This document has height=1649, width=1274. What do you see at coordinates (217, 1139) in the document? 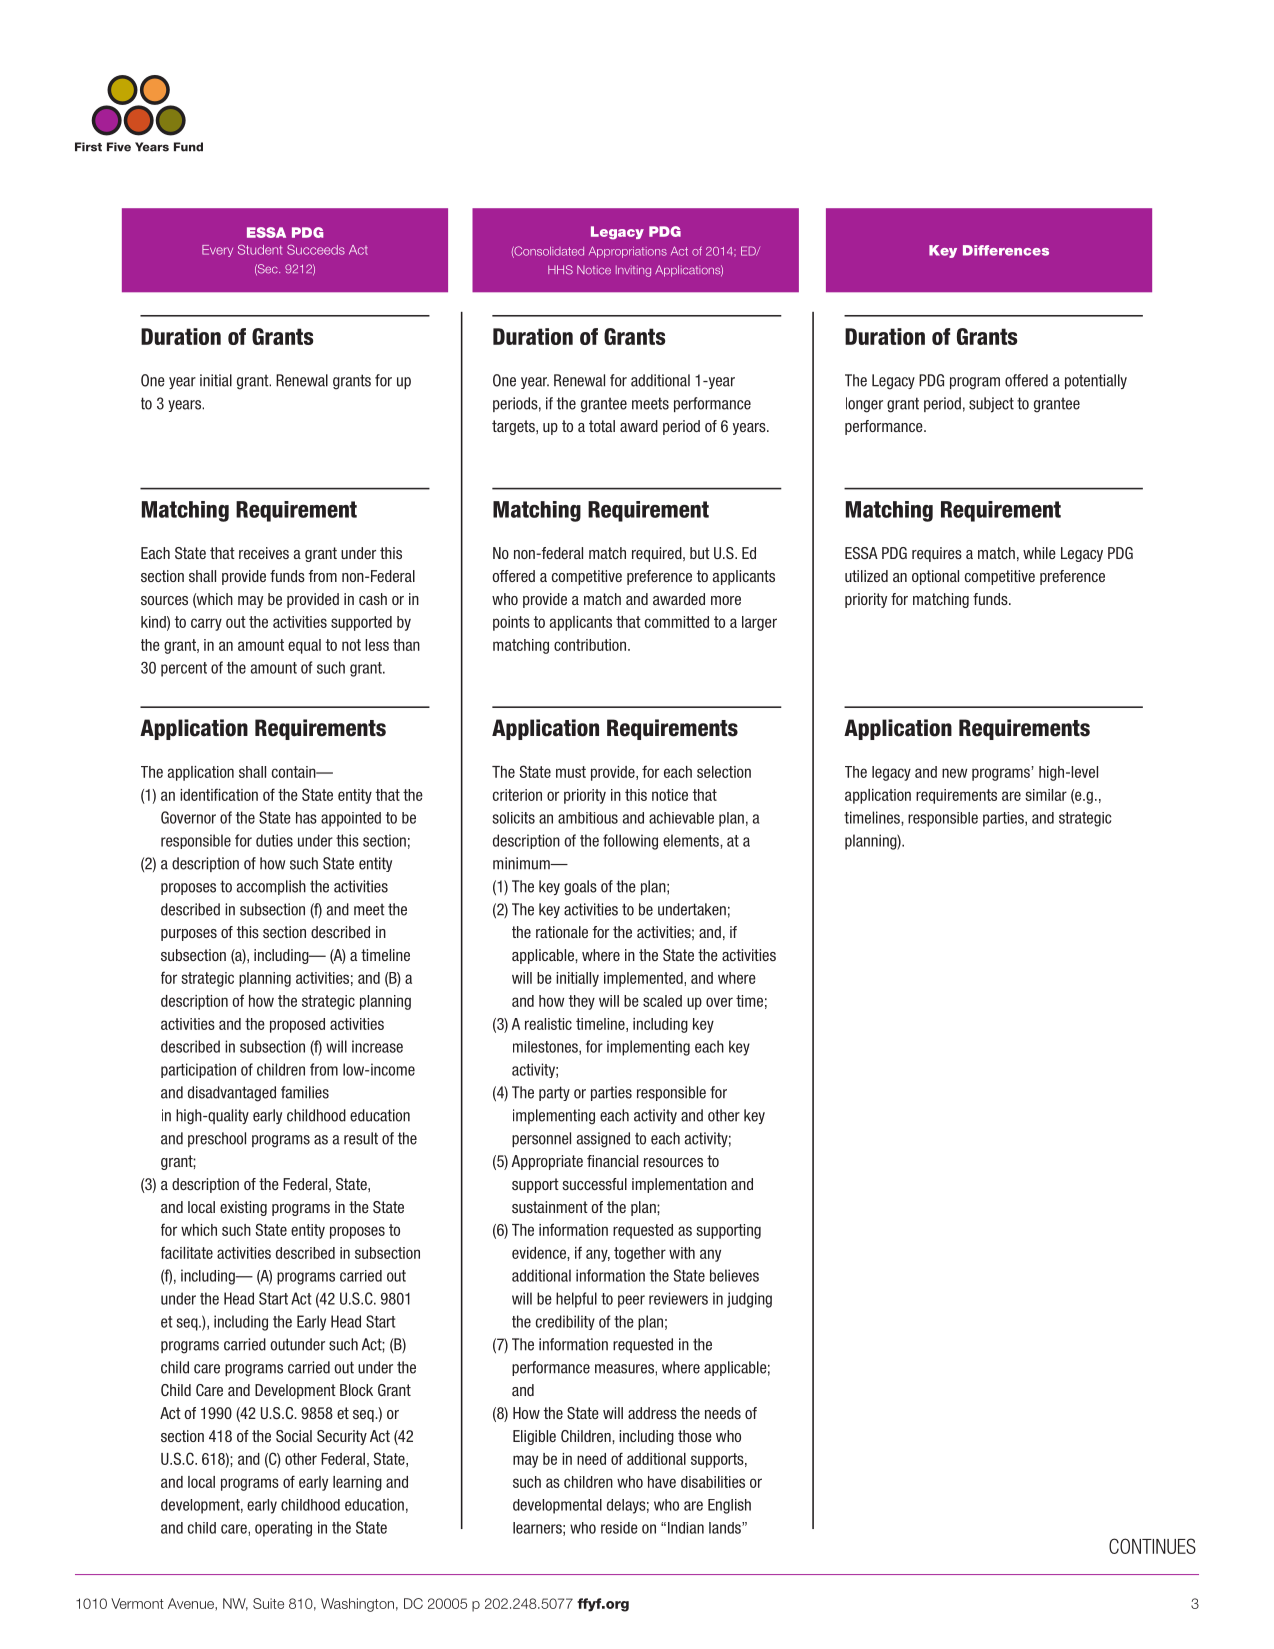
I see `preschool` at bounding box center [217, 1139].
